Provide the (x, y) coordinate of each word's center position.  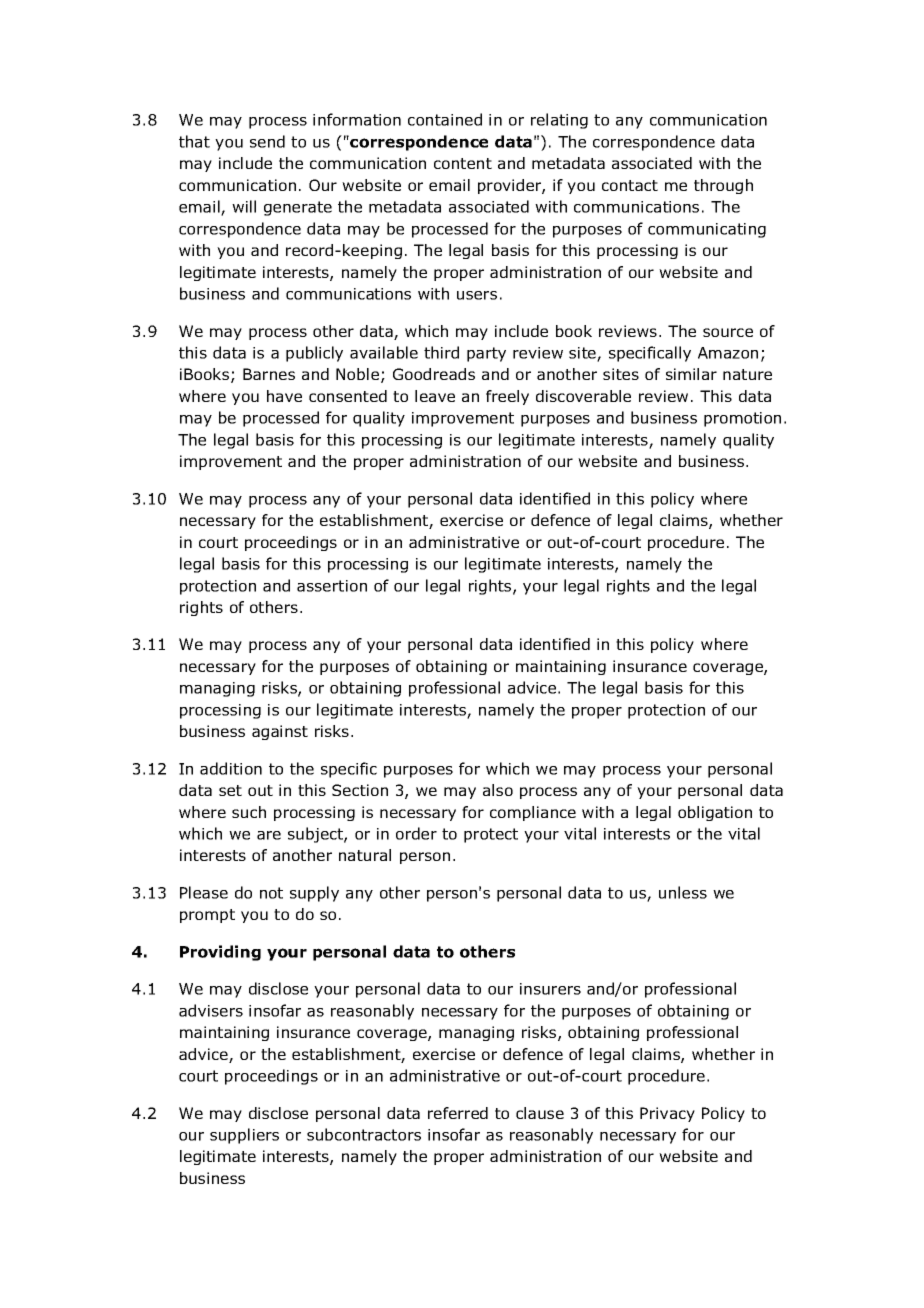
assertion (332, 586)
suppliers (244, 1136)
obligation (715, 813)
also (498, 790)
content (463, 163)
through (723, 186)
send (267, 141)
